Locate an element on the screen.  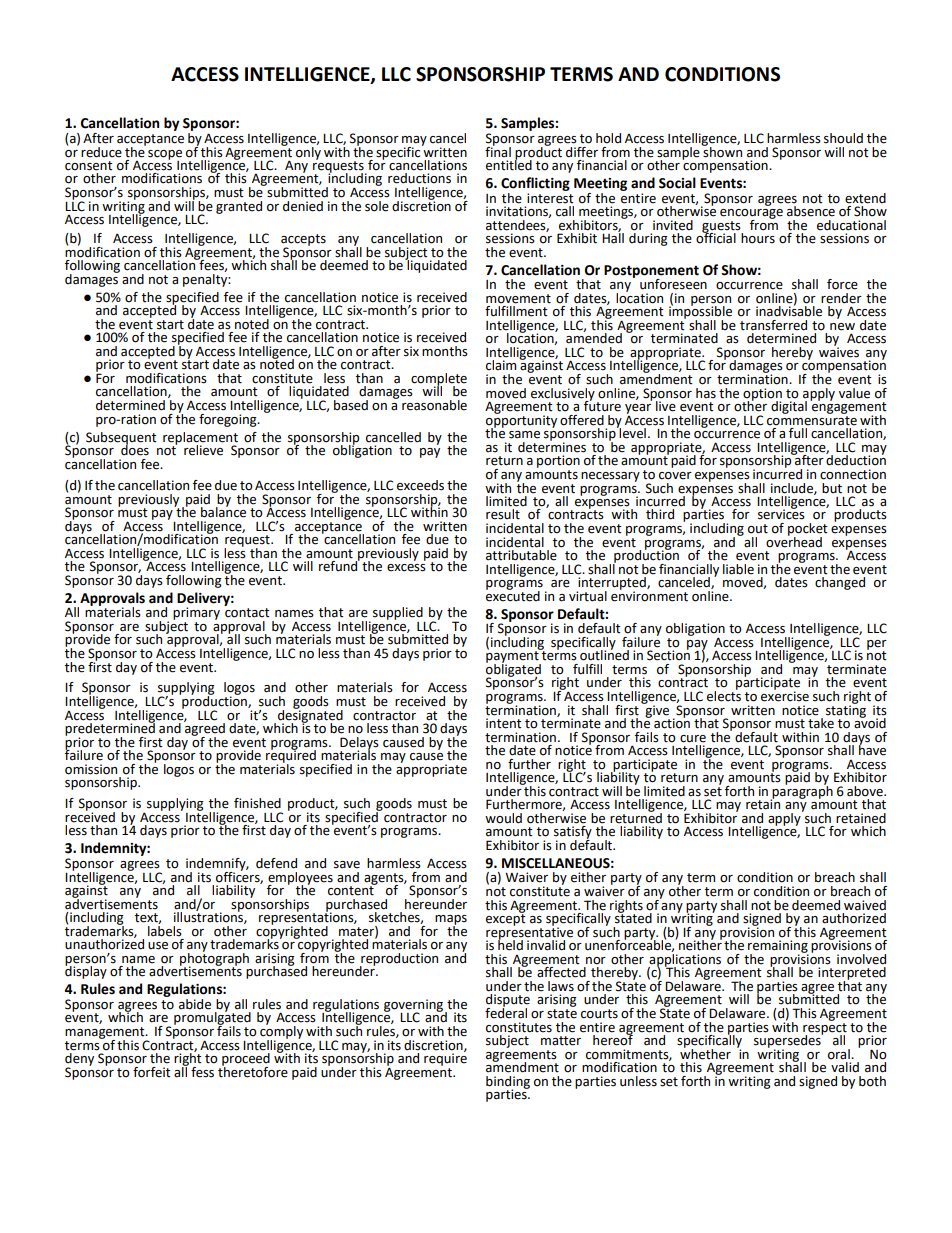
scope is located at coordinates (165, 156).
